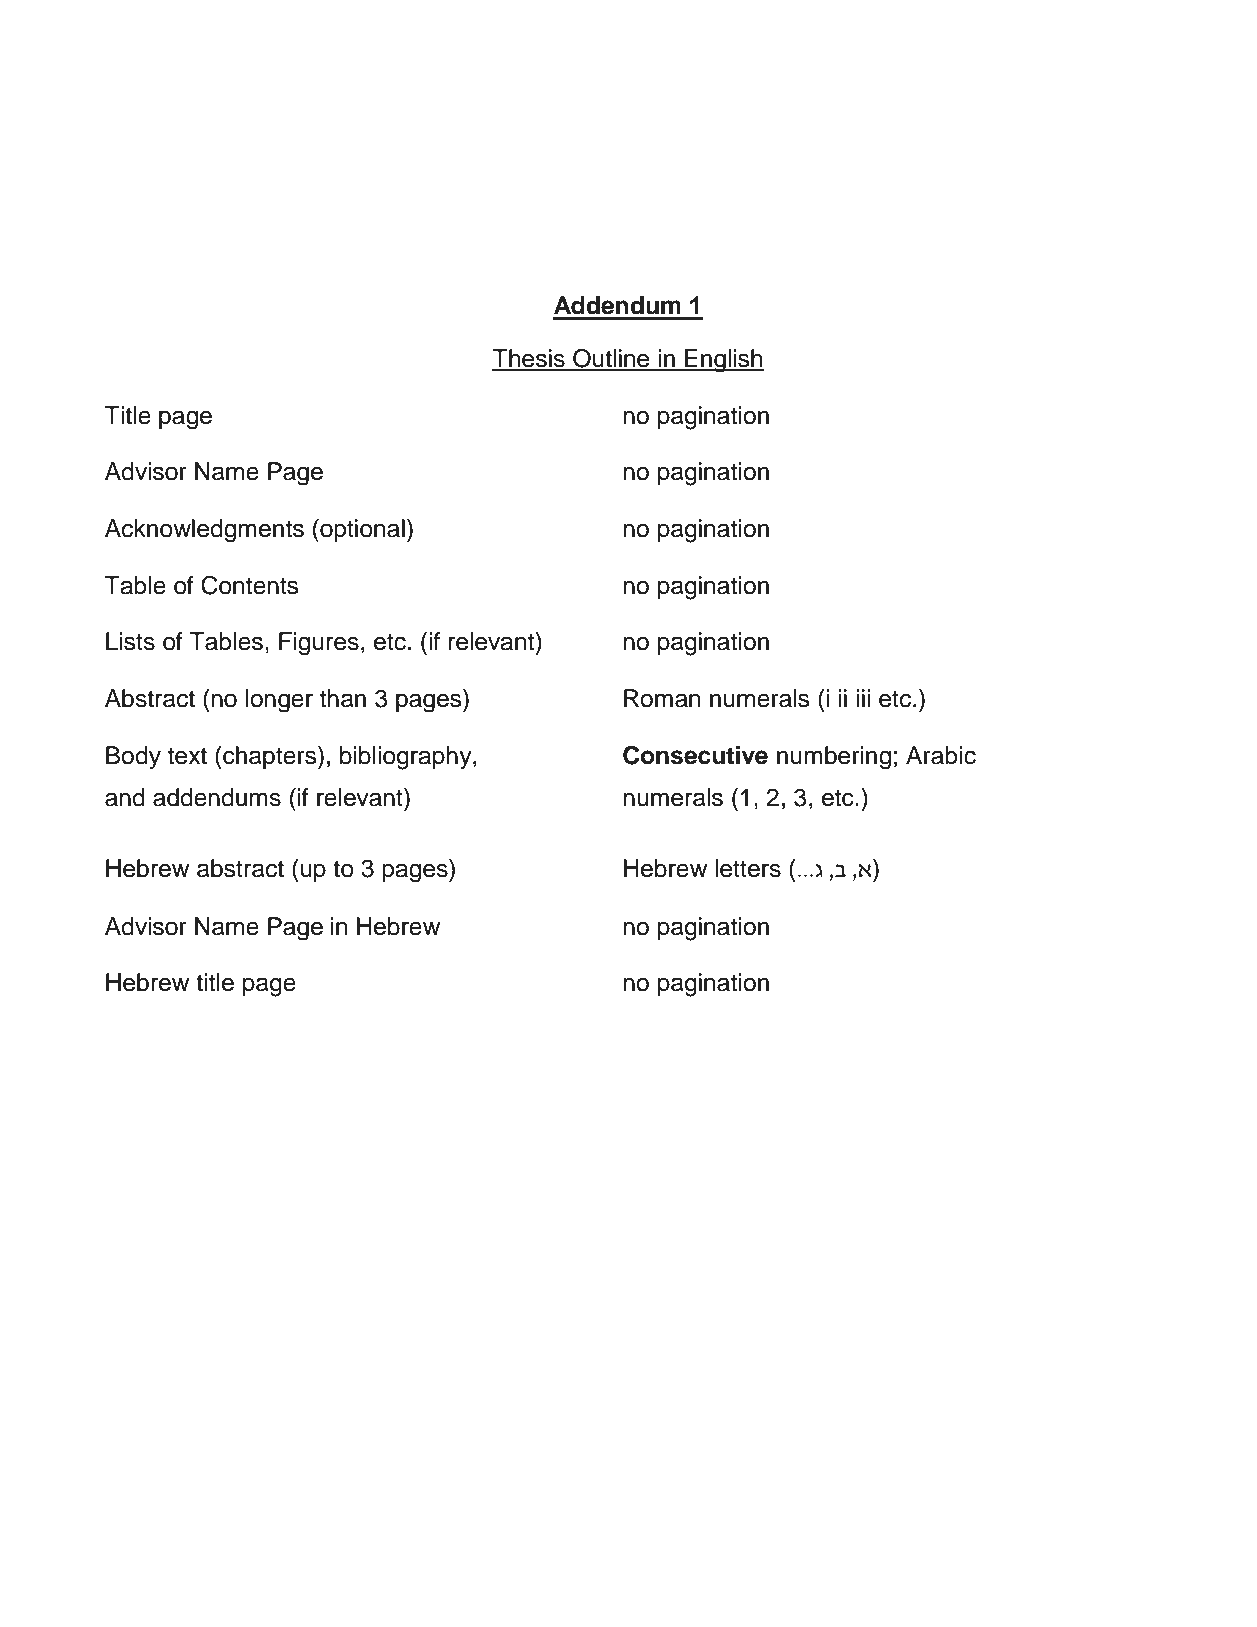 The image size is (1257, 1627). I want to click on Figures, so click(319, 644).
